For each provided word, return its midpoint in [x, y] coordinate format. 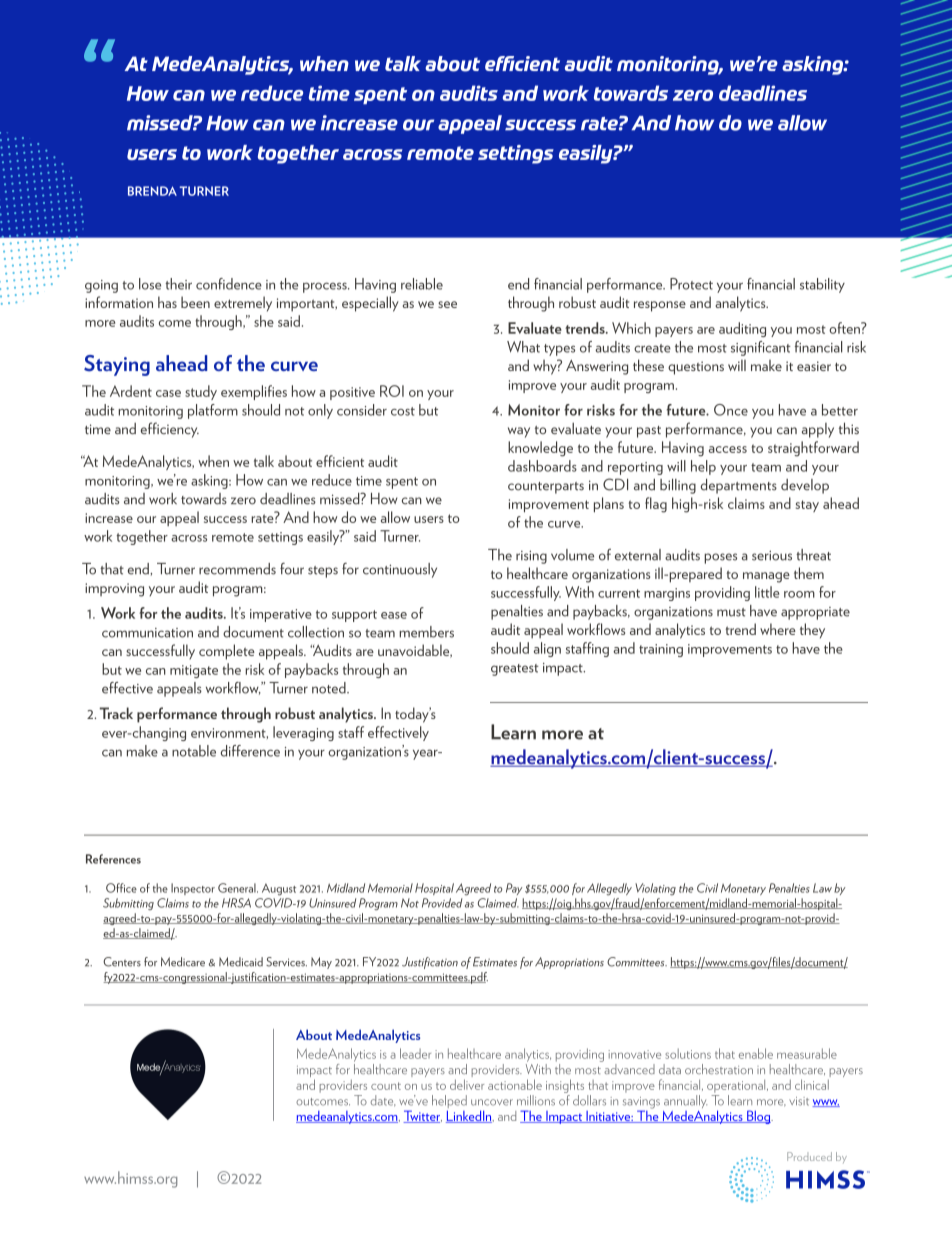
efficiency [170, 430]
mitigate [194, 671]
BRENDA [152, 191]
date [382, 1101]
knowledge [540, 449]
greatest [515, 670]
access [728, 449]
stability [822, 285]
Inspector [193, 889]
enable [756, 1053]
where [778, 629]
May [321, 963]
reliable [422, 284]
